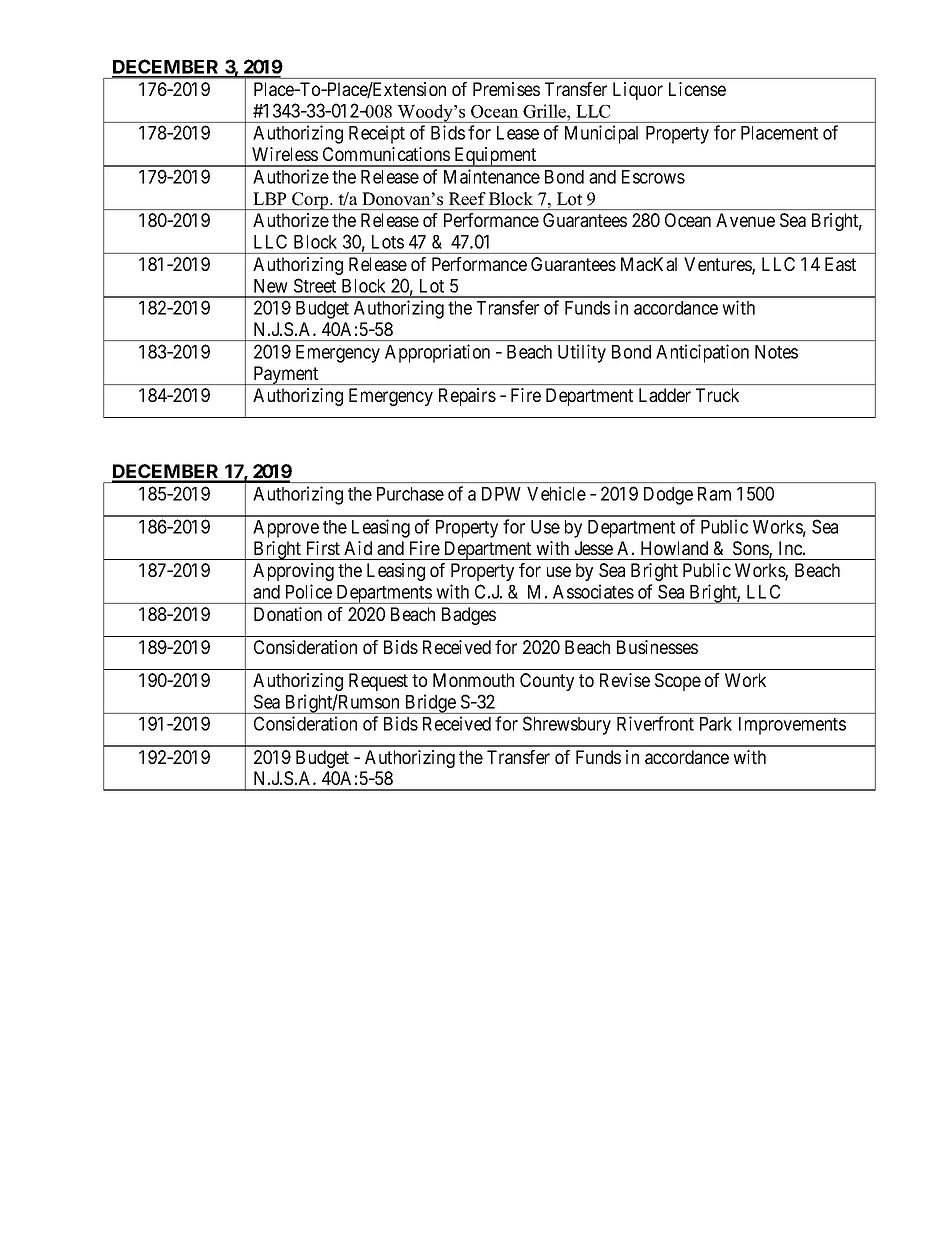  I want to click on License, so click(697, 89).
